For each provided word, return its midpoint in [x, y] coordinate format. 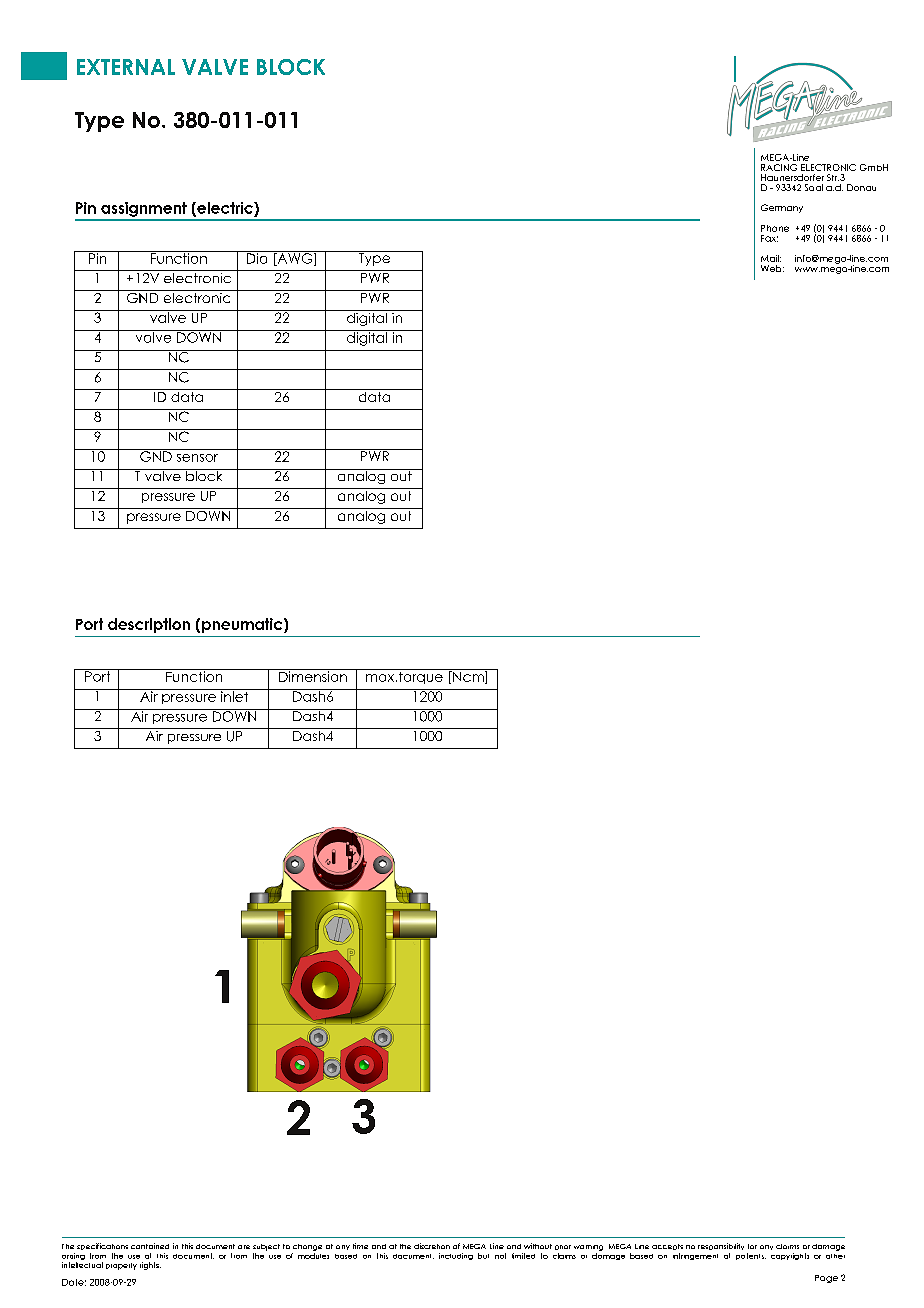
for [752, 1246]
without [538, 1246]
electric [225, 209]
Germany [782, 208]
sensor [197, 458]
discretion [432, 1246]
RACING [779, 167]
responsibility [721, 1246]
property [121, 1266]
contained [150, 1246]
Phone [775, 228]
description [149, 625]
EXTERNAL [126, 67]
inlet [235, 695]
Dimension [313, 675]
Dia [257, 257]
